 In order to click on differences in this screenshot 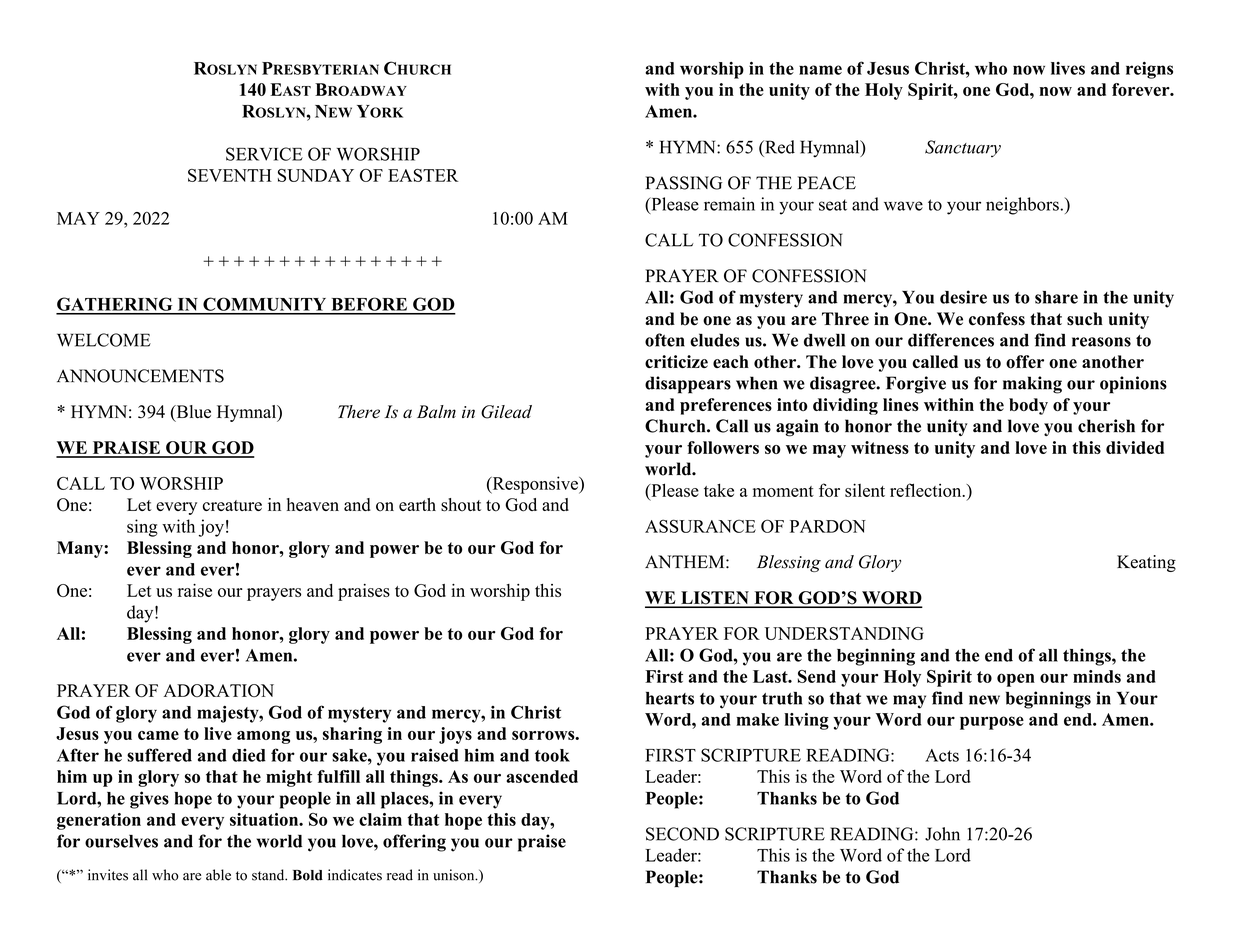, I will do `click(951, 340)`.
